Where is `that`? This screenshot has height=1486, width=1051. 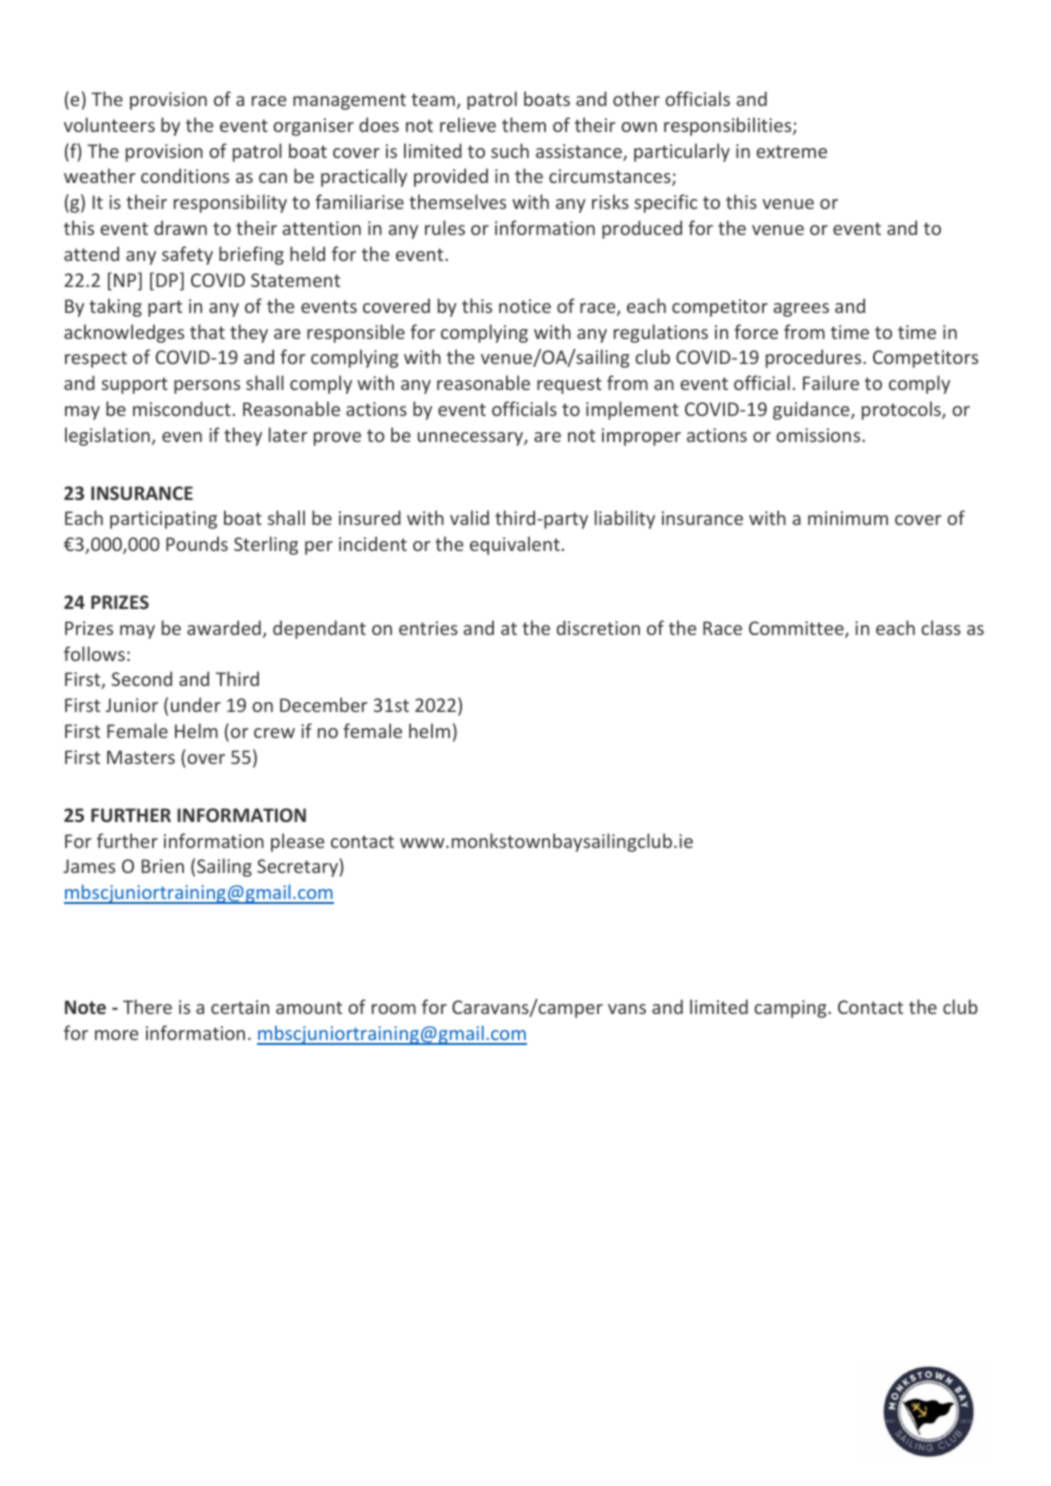
that is located at coordinates (207, 331).
